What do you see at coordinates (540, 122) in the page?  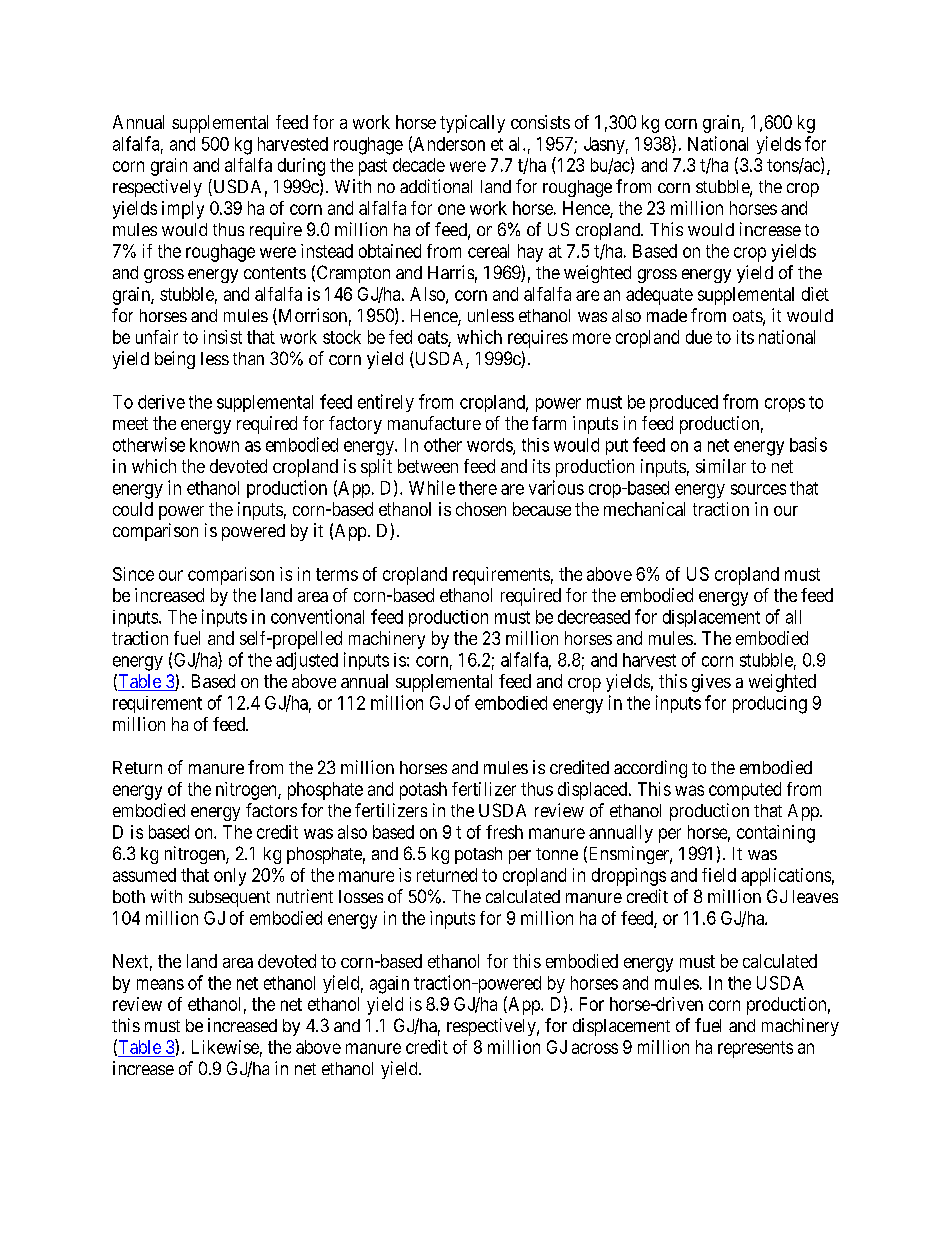 I see `consists` at bounding box center [540, 122].
